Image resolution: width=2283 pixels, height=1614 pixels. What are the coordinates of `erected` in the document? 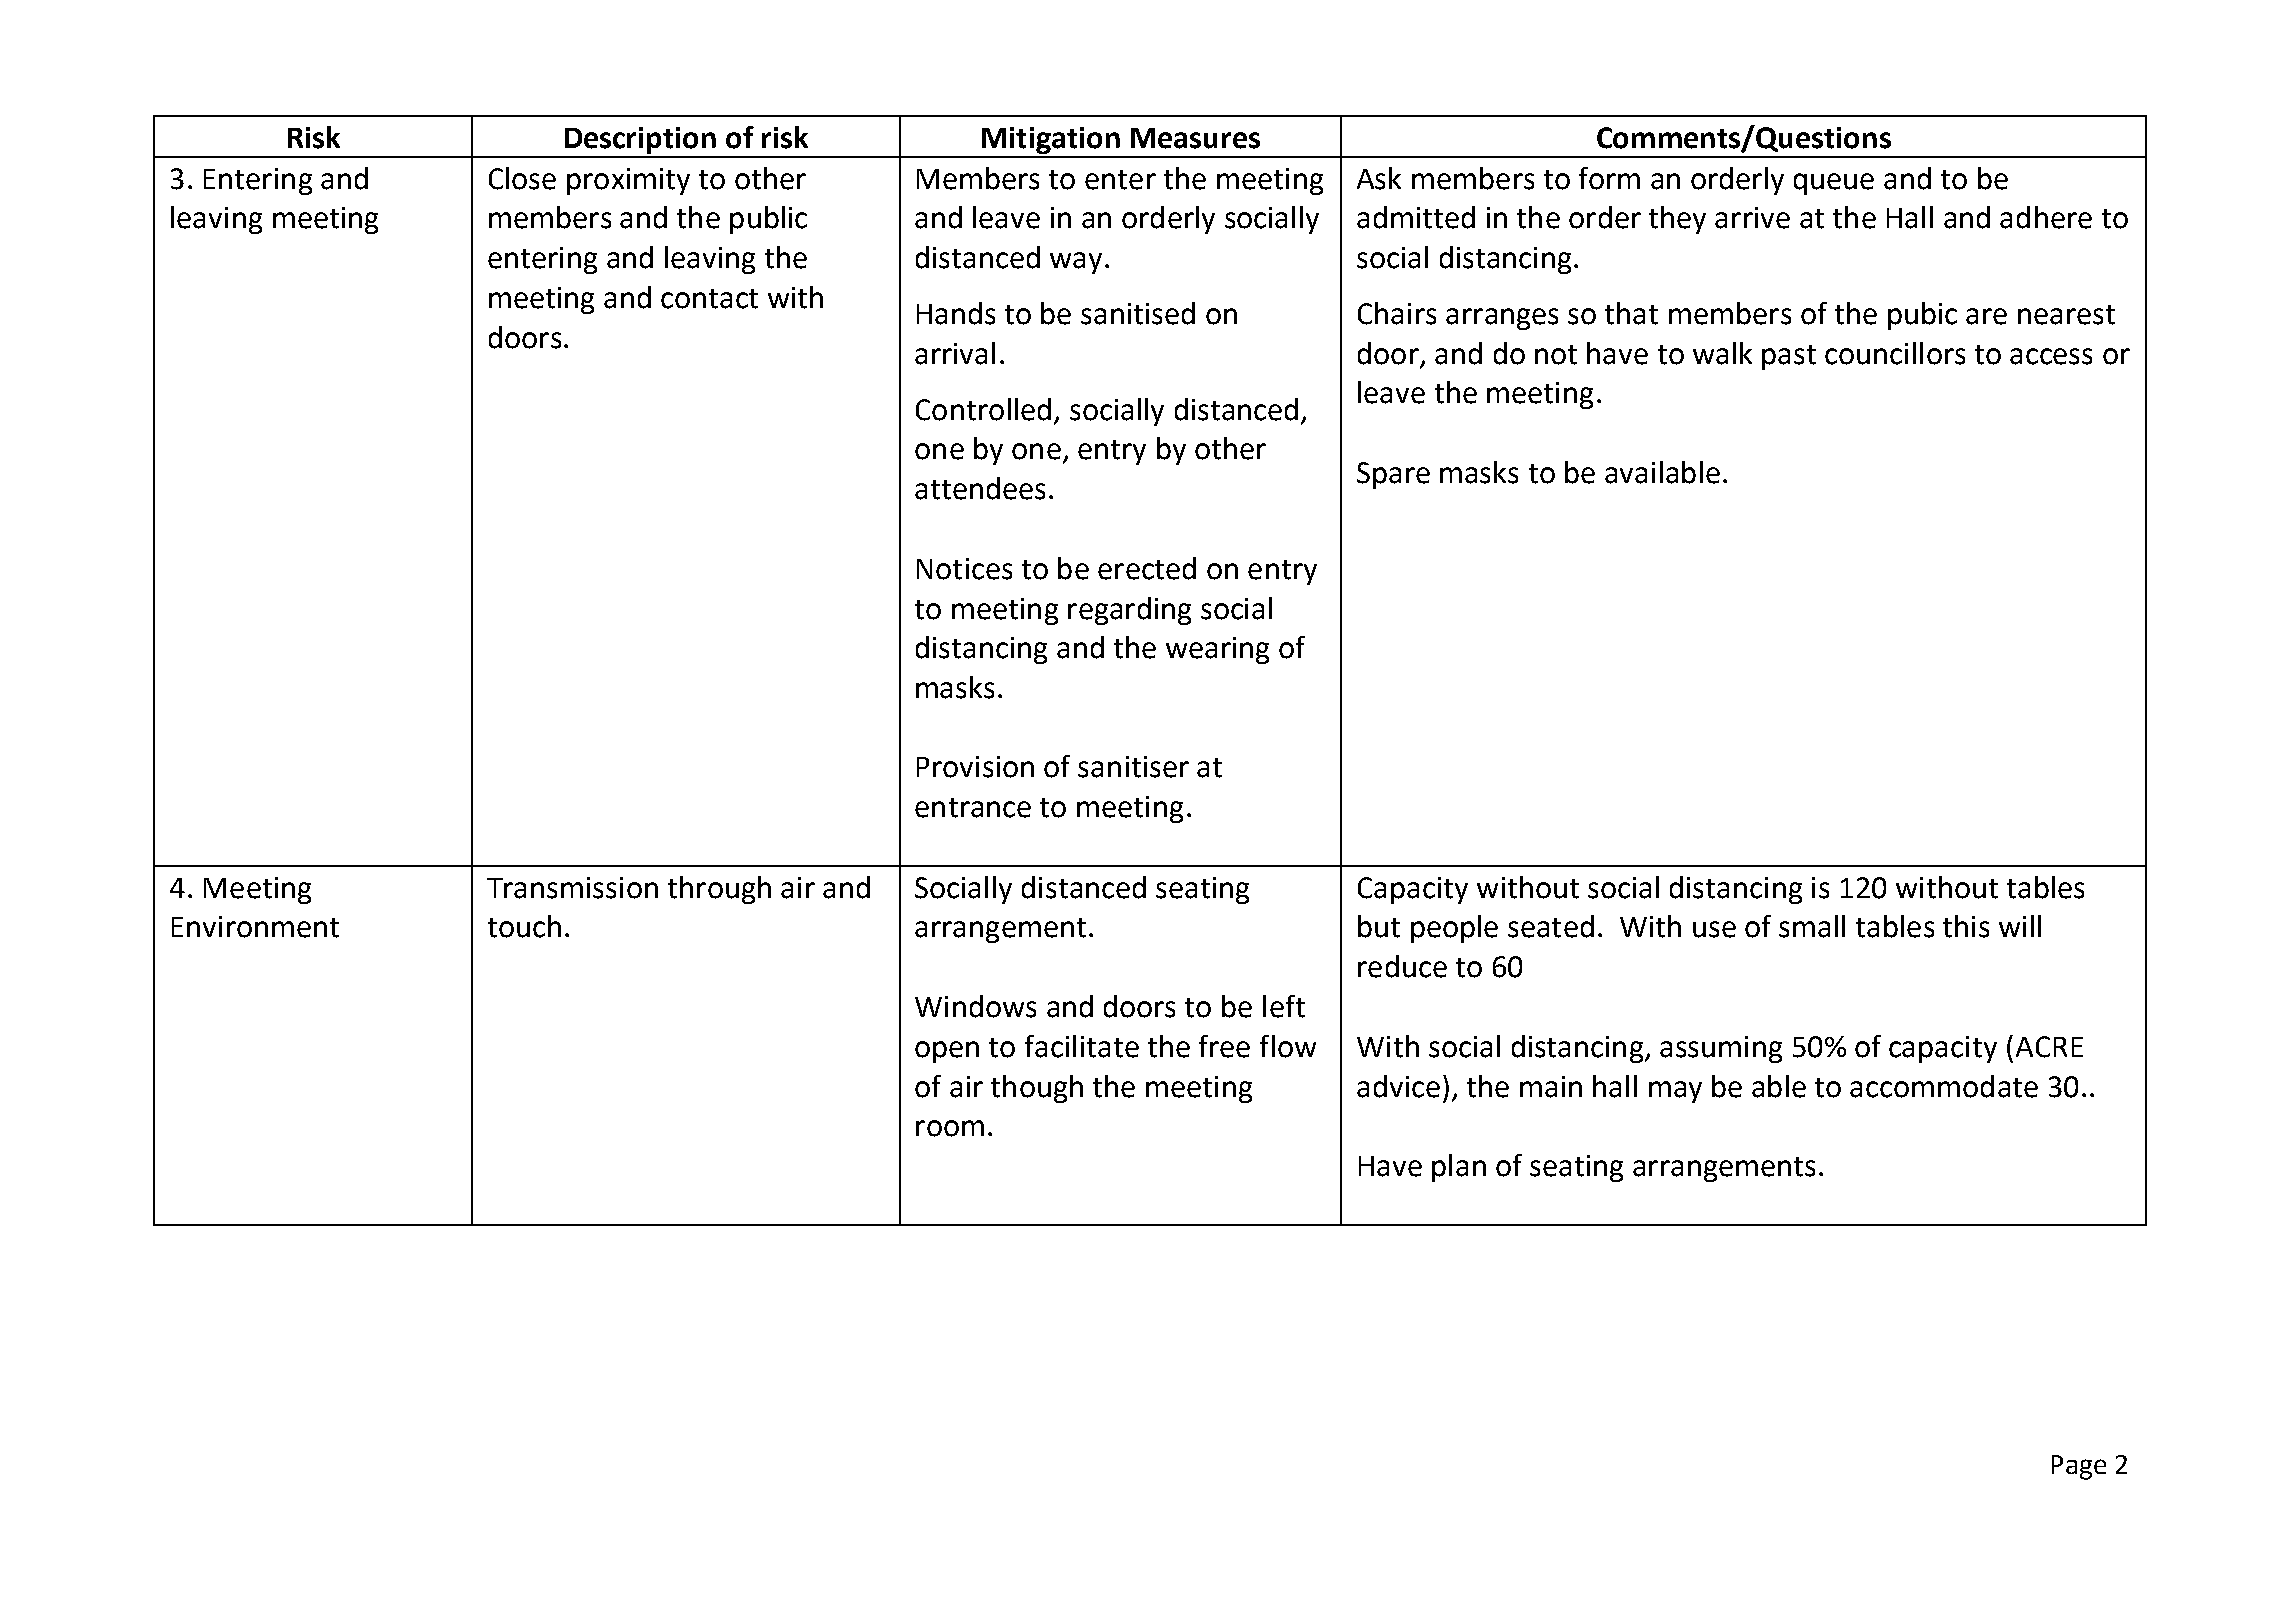 It's located at (1147, 568).
